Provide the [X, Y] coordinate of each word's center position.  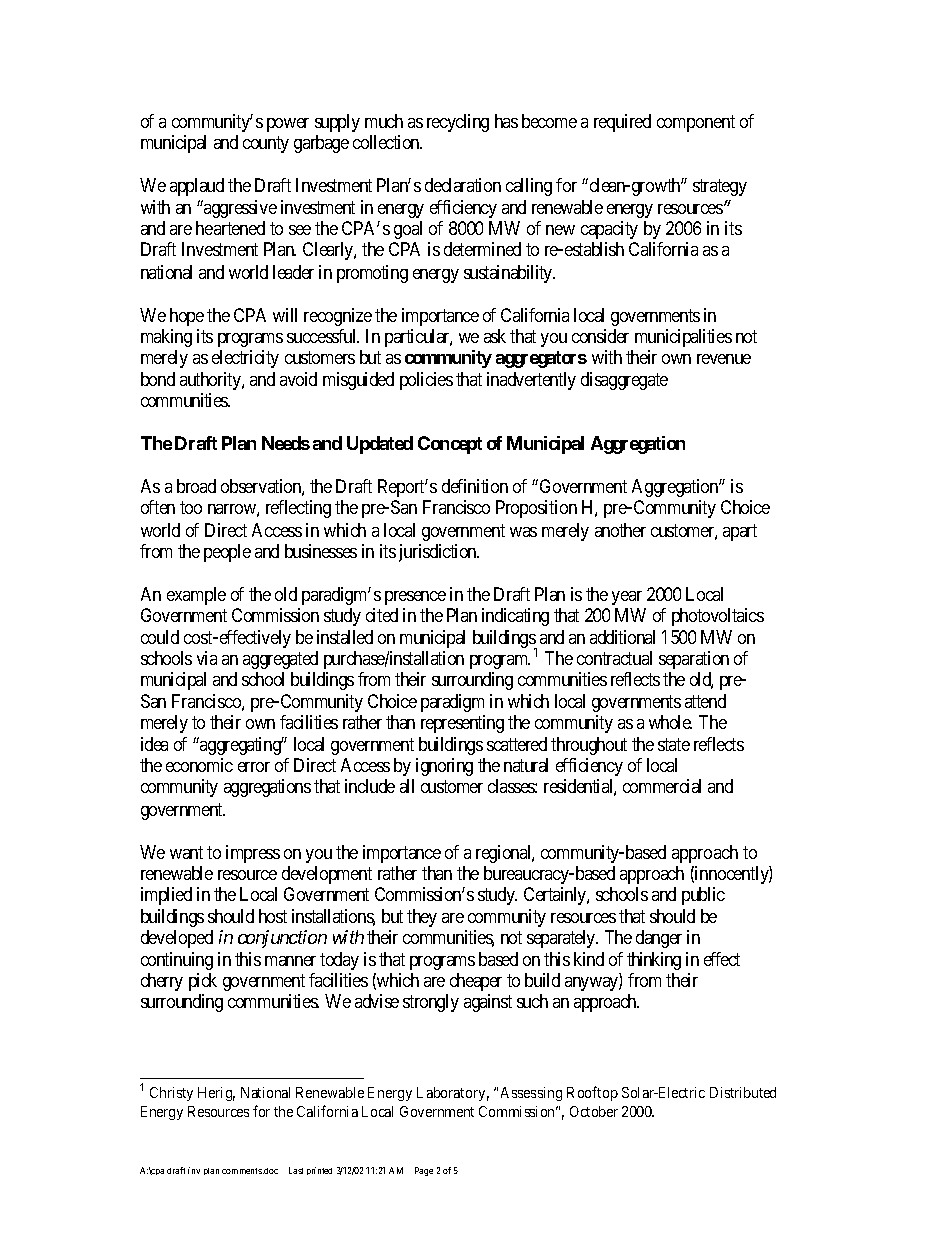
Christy [171, 1094]
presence [415, 598]
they [422, 918]
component [696, 123]
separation [694, 660]
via [207, 658]
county [266, 144]
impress [253, 854]
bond [158, 379]
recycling [458, 123]
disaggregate [624, 381]
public [703, 896]
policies [426, 381]
